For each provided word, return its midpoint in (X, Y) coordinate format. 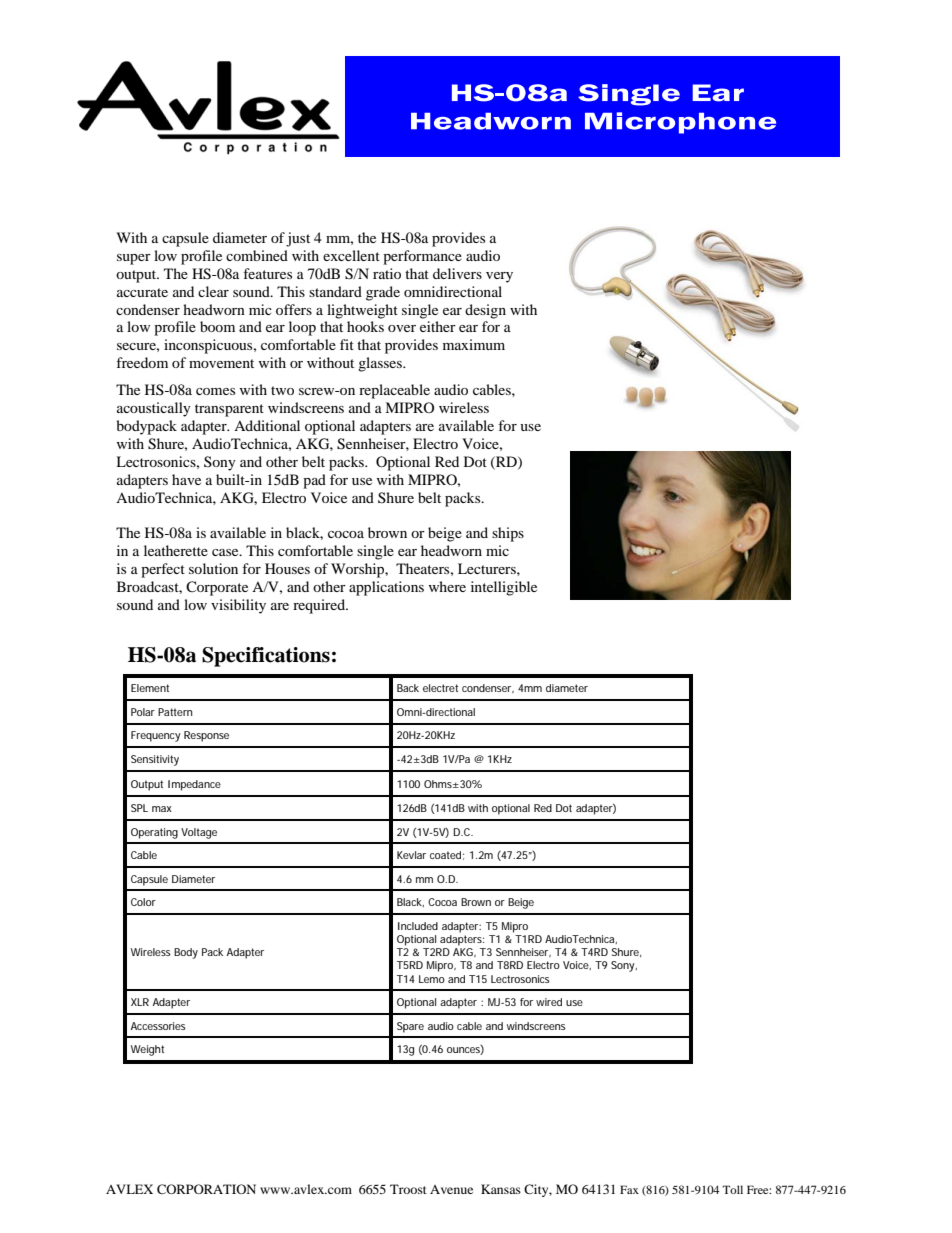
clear (213, 291)
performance (422, 257)
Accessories (158, 1026)
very (499, 277)
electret (440, 688)
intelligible (504, 588)
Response (206, 736)
